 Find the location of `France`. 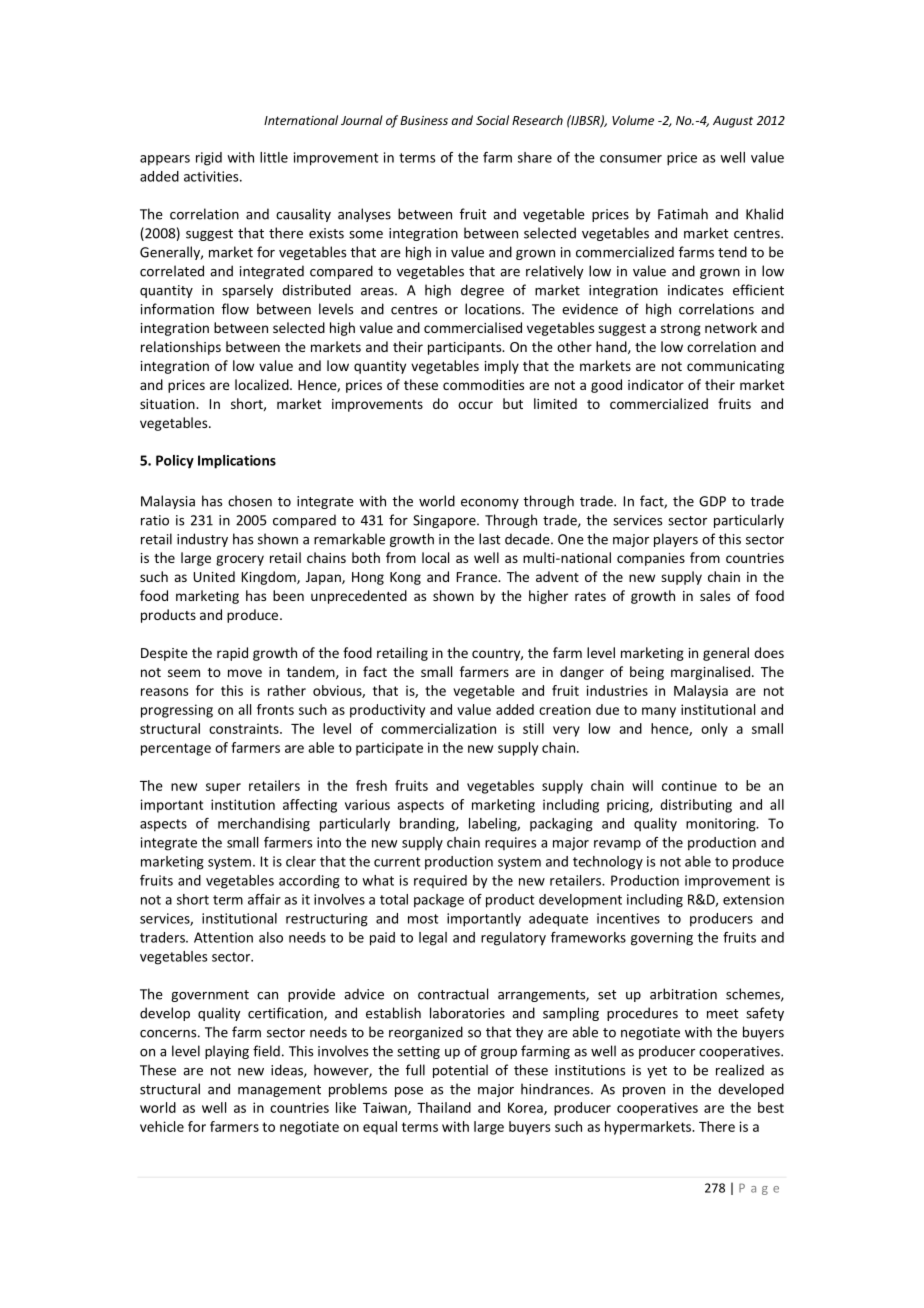

France is located at coordinates (478, 577).
